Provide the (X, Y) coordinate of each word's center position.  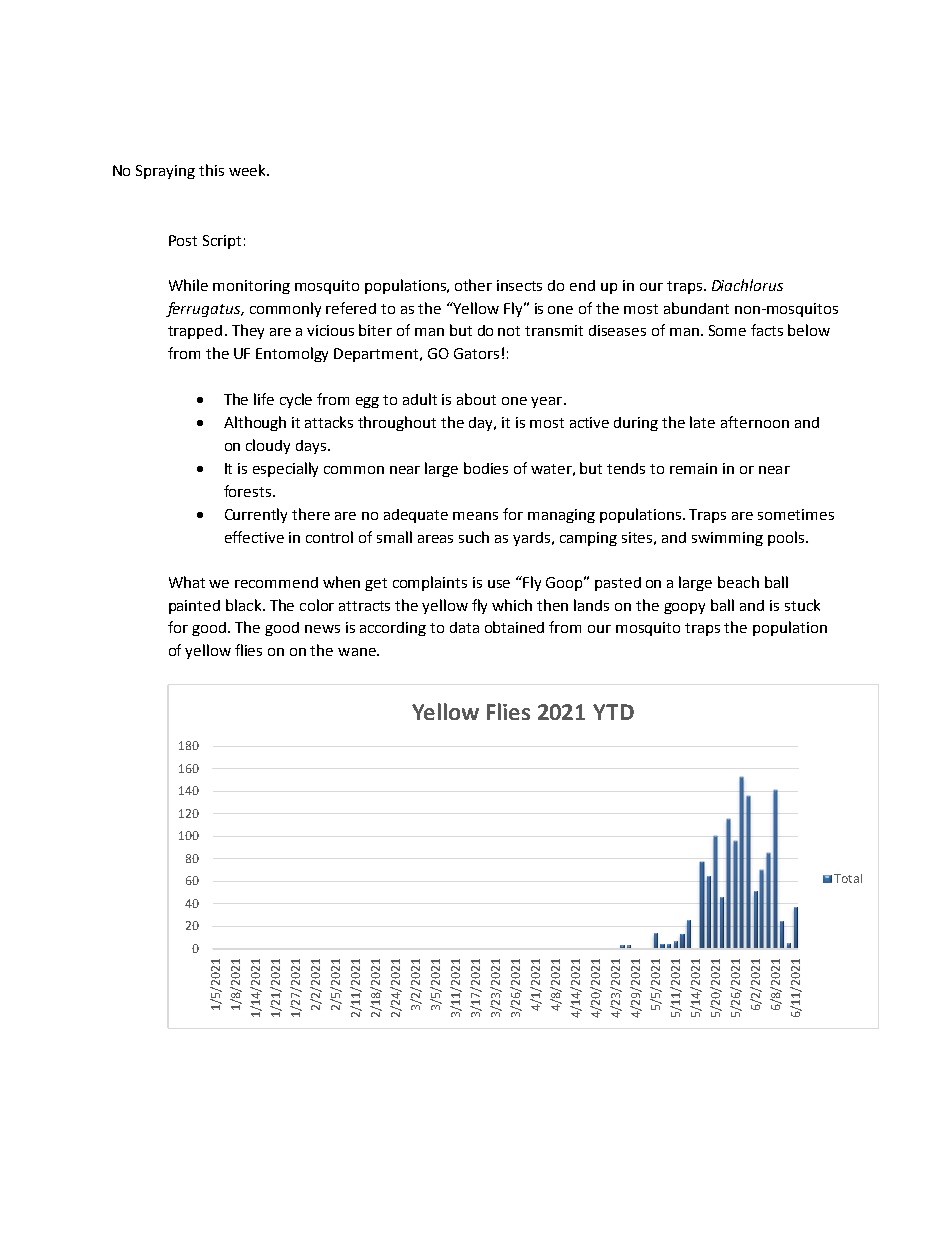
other (473, 285)
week (248, 170)
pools (786, 538)
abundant (696, 308)
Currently (256, 515)
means (475, 516)
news (322, 629)
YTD (613, 712)
